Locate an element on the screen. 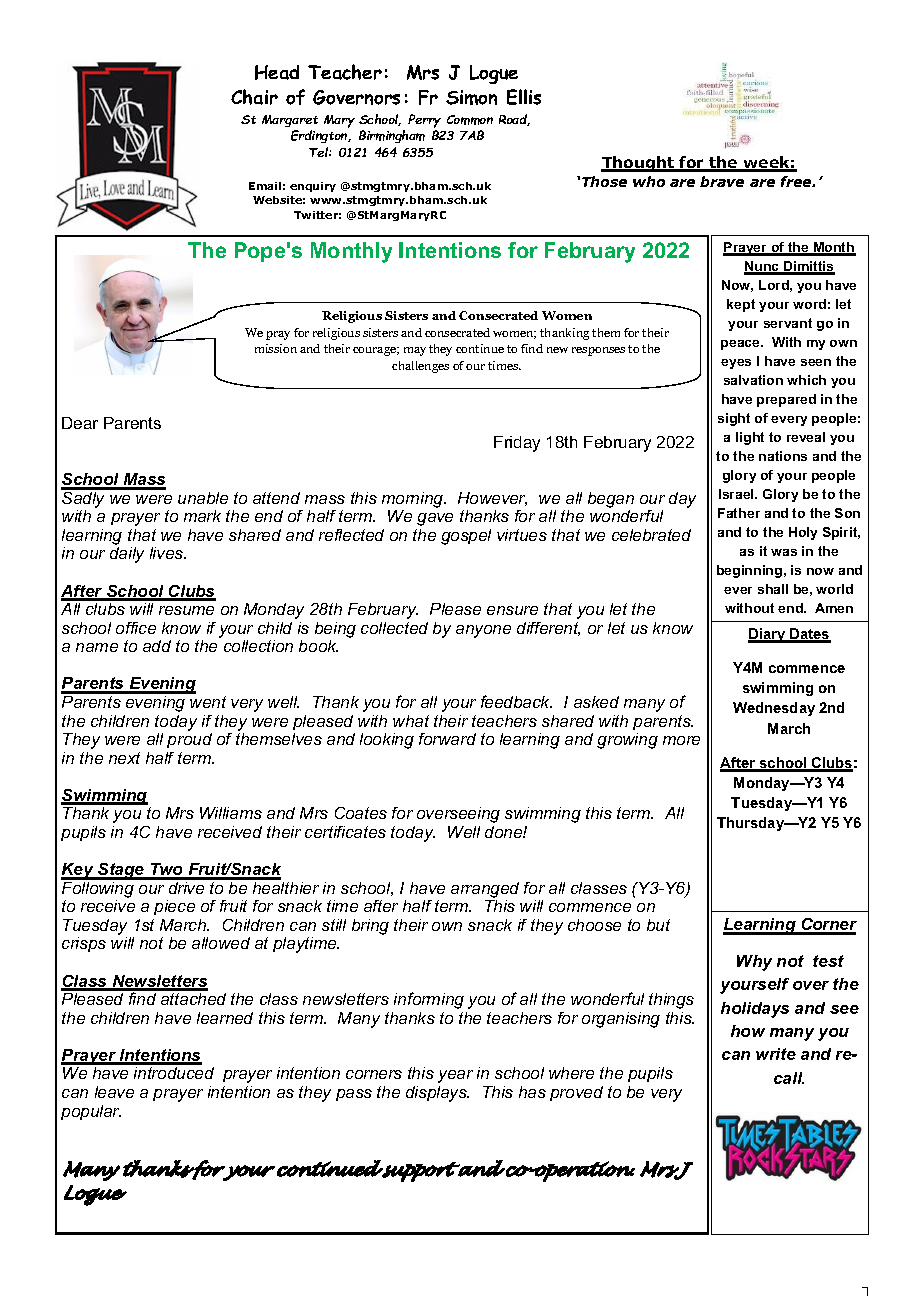 The width and height of the screenshot is (924, 1308). brave is located at coordinates (722, 181).
